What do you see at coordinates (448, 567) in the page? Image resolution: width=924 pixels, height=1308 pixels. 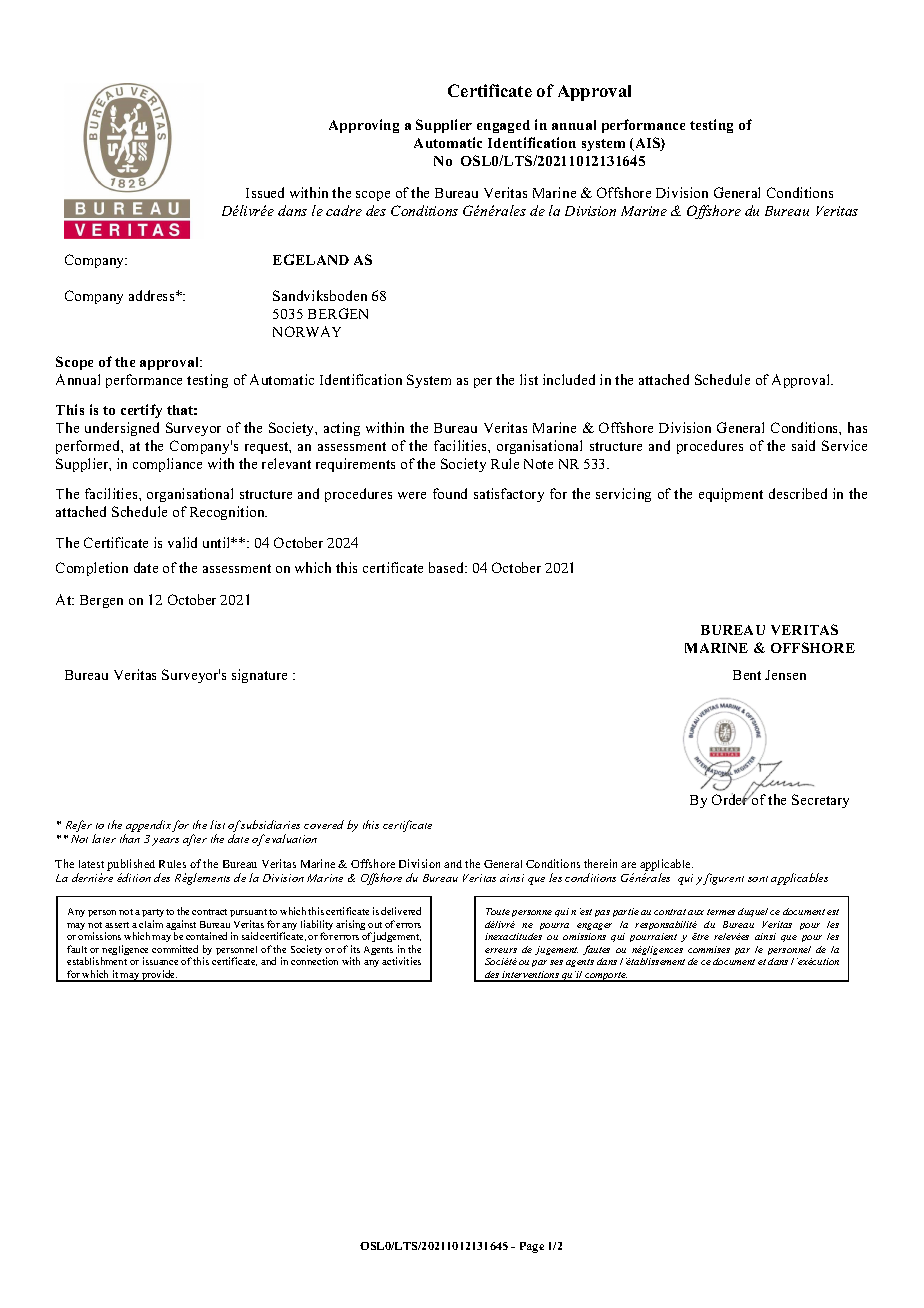 I see `based` at bounding box center [448, 567].
